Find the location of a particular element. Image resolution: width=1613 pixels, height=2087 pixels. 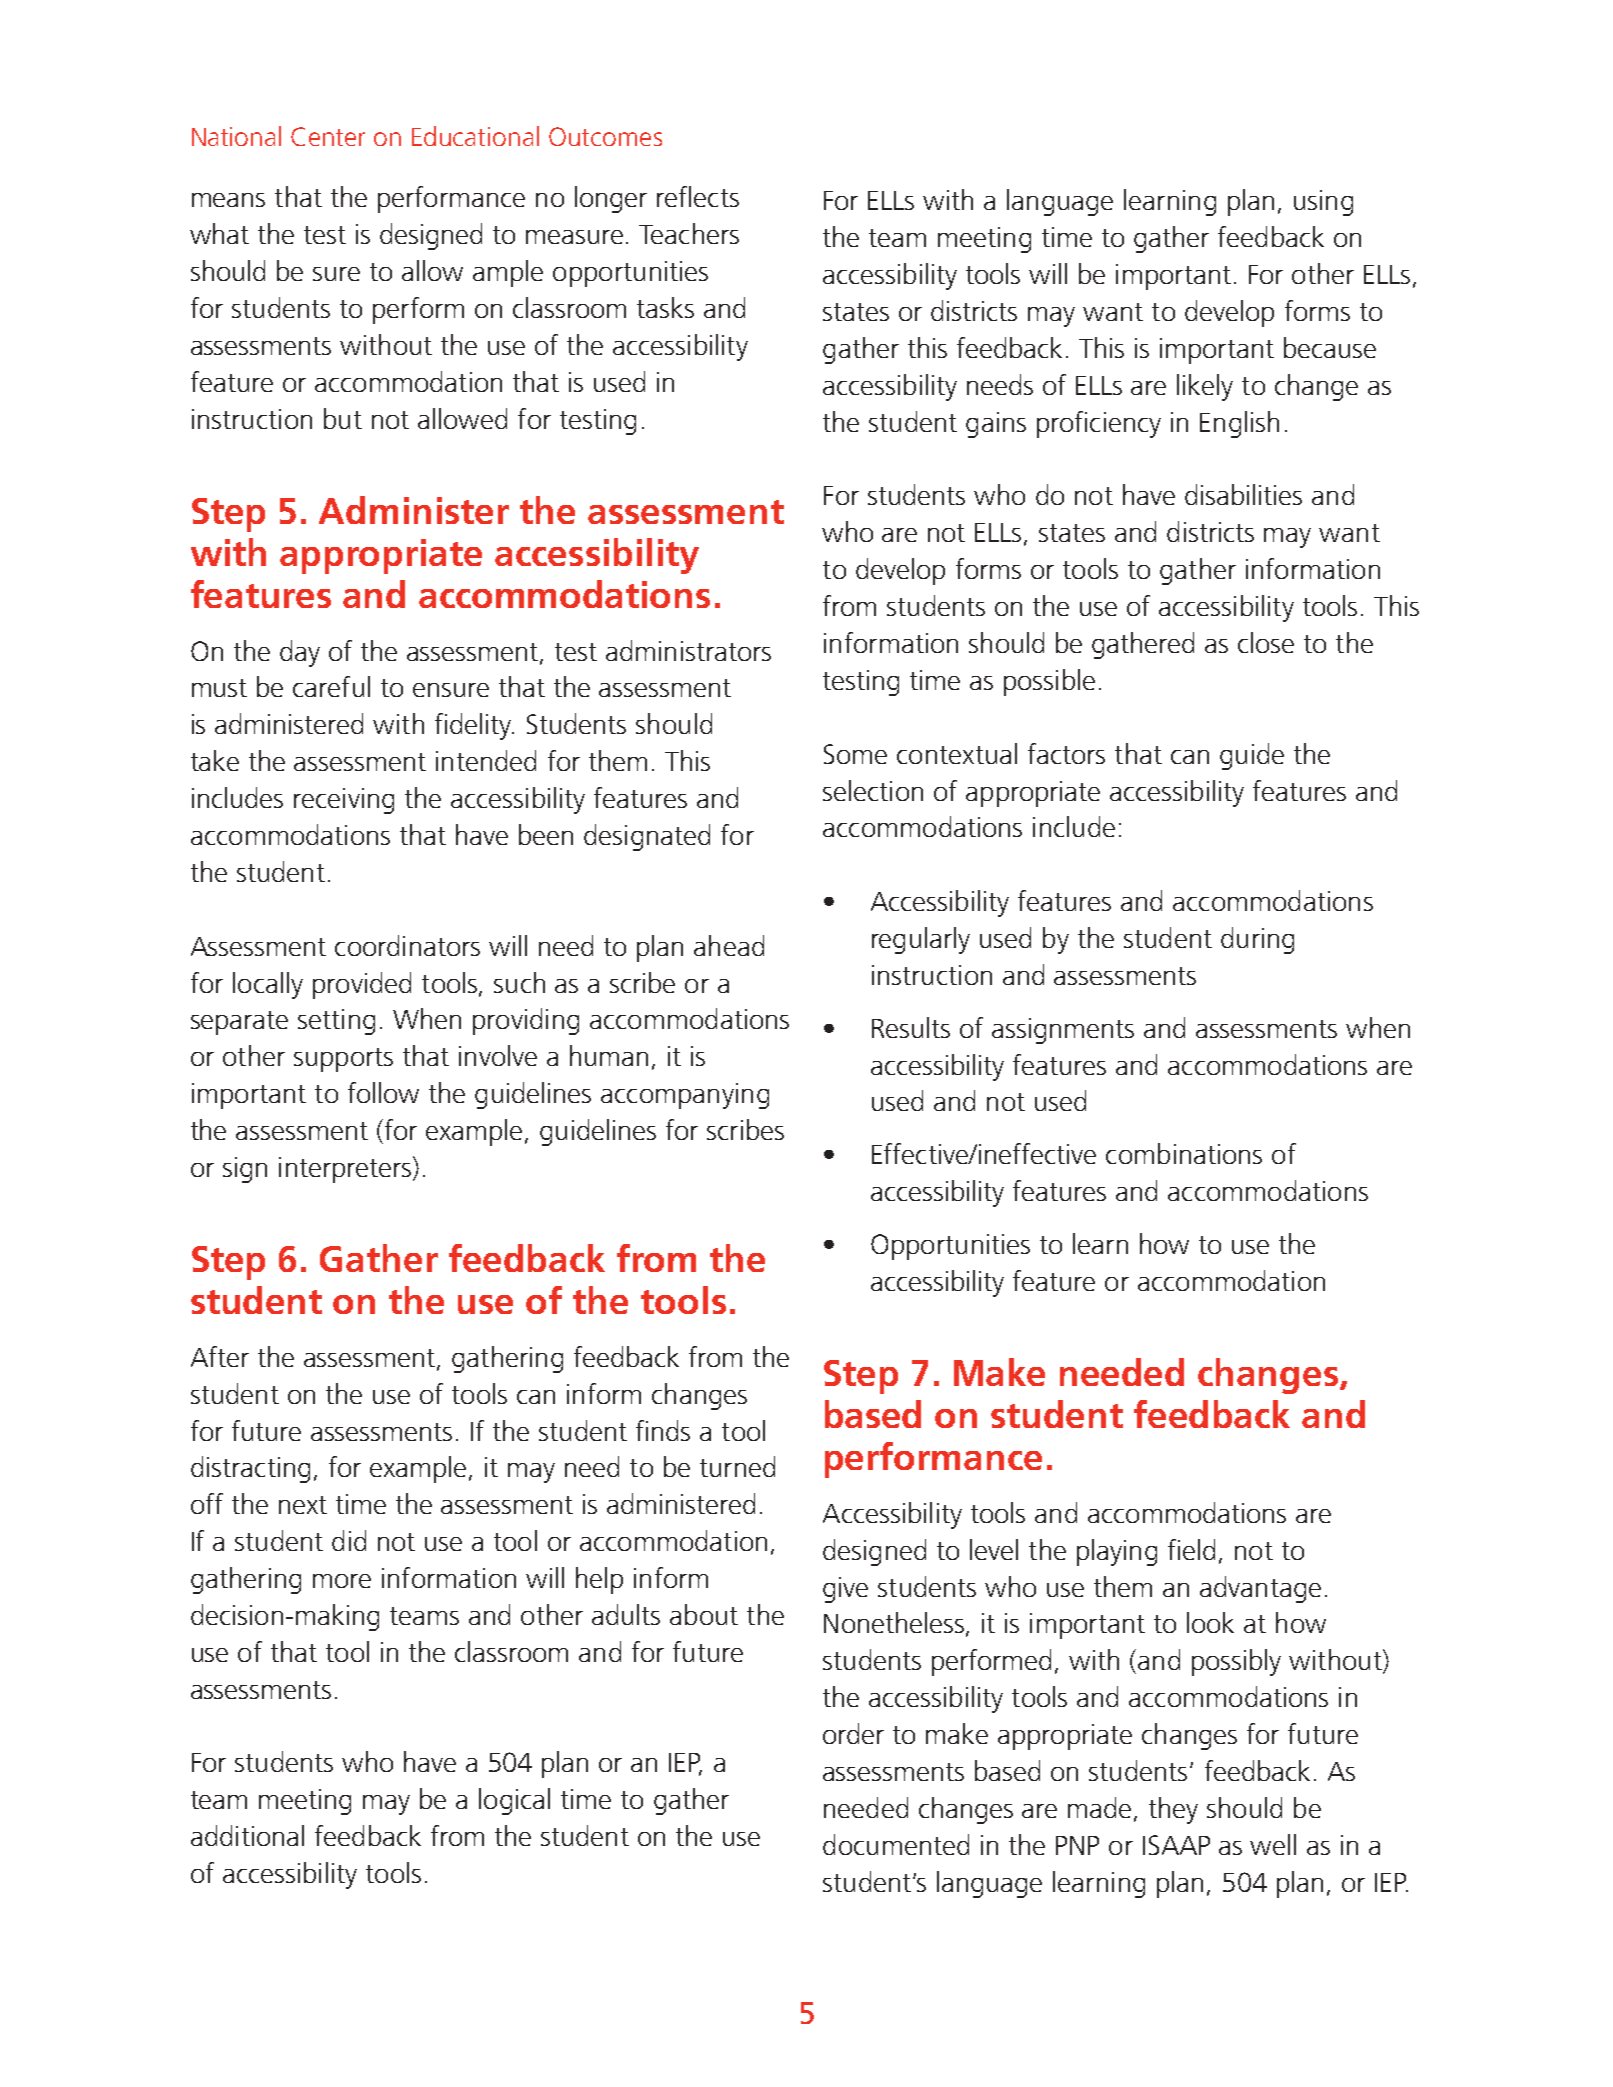

combinations is located at coordinates (1184, 1153).
